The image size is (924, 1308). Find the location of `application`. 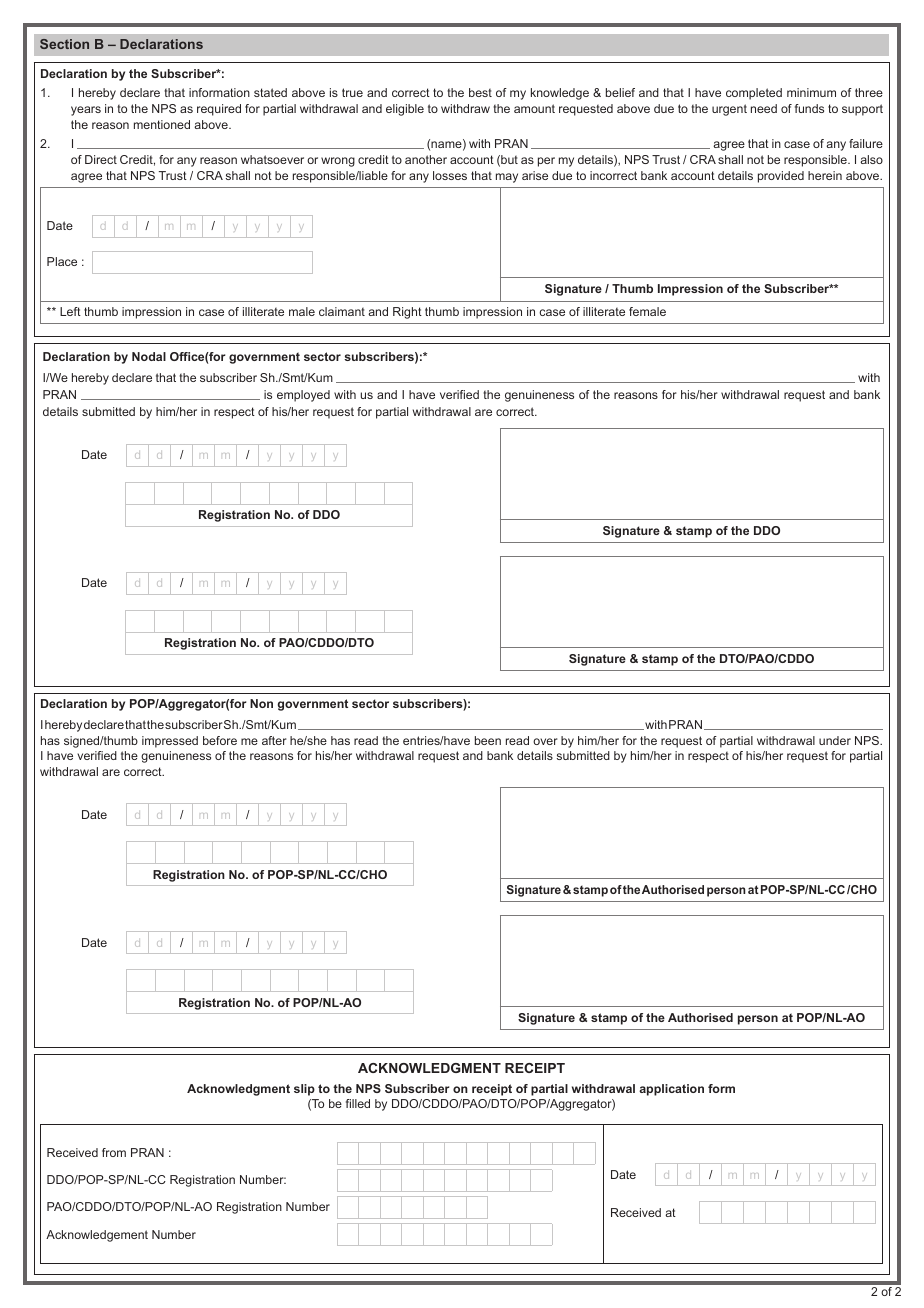

application is located at coordinates (671, 1090).
